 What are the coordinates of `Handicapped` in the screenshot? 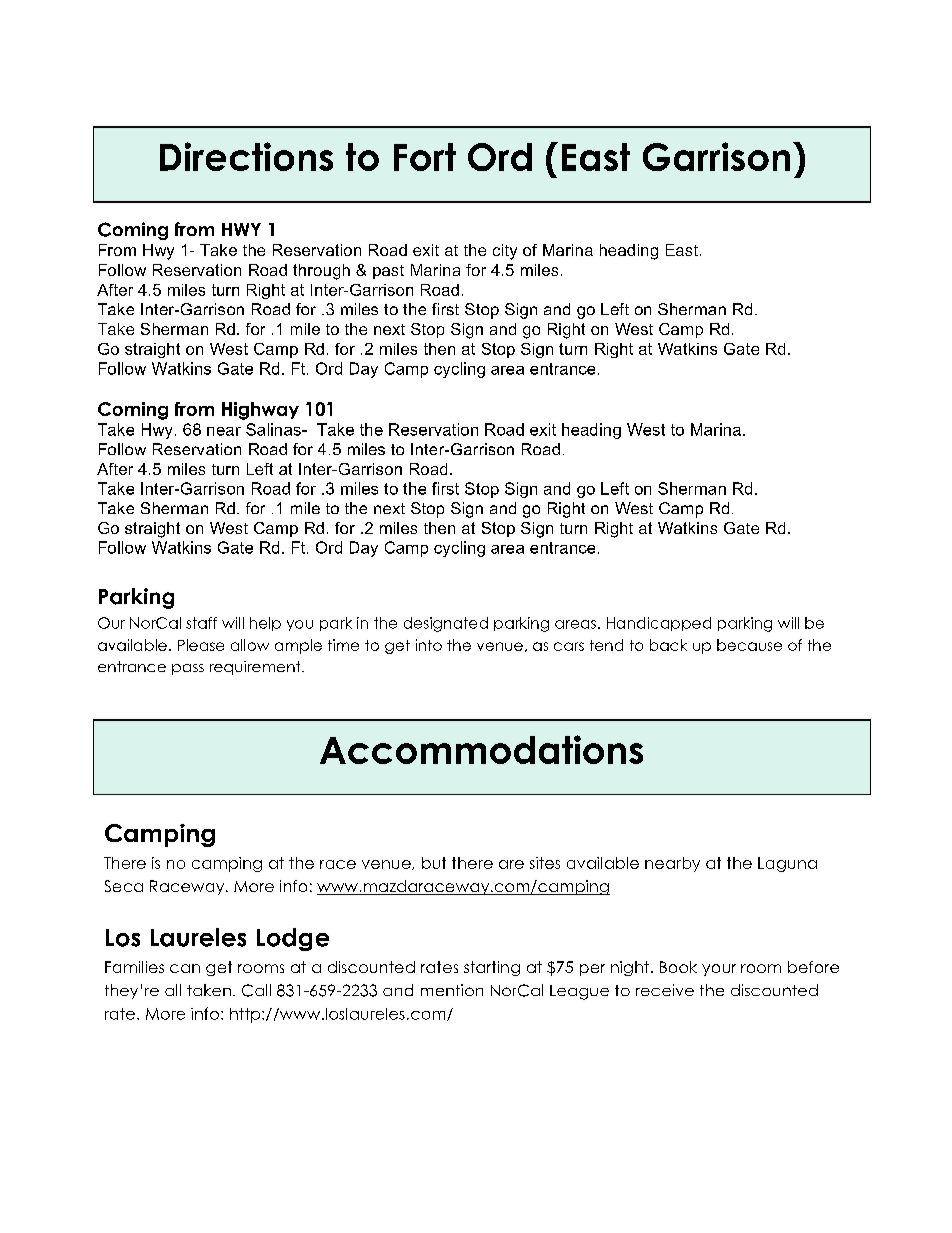 It's located at (659, 624).
